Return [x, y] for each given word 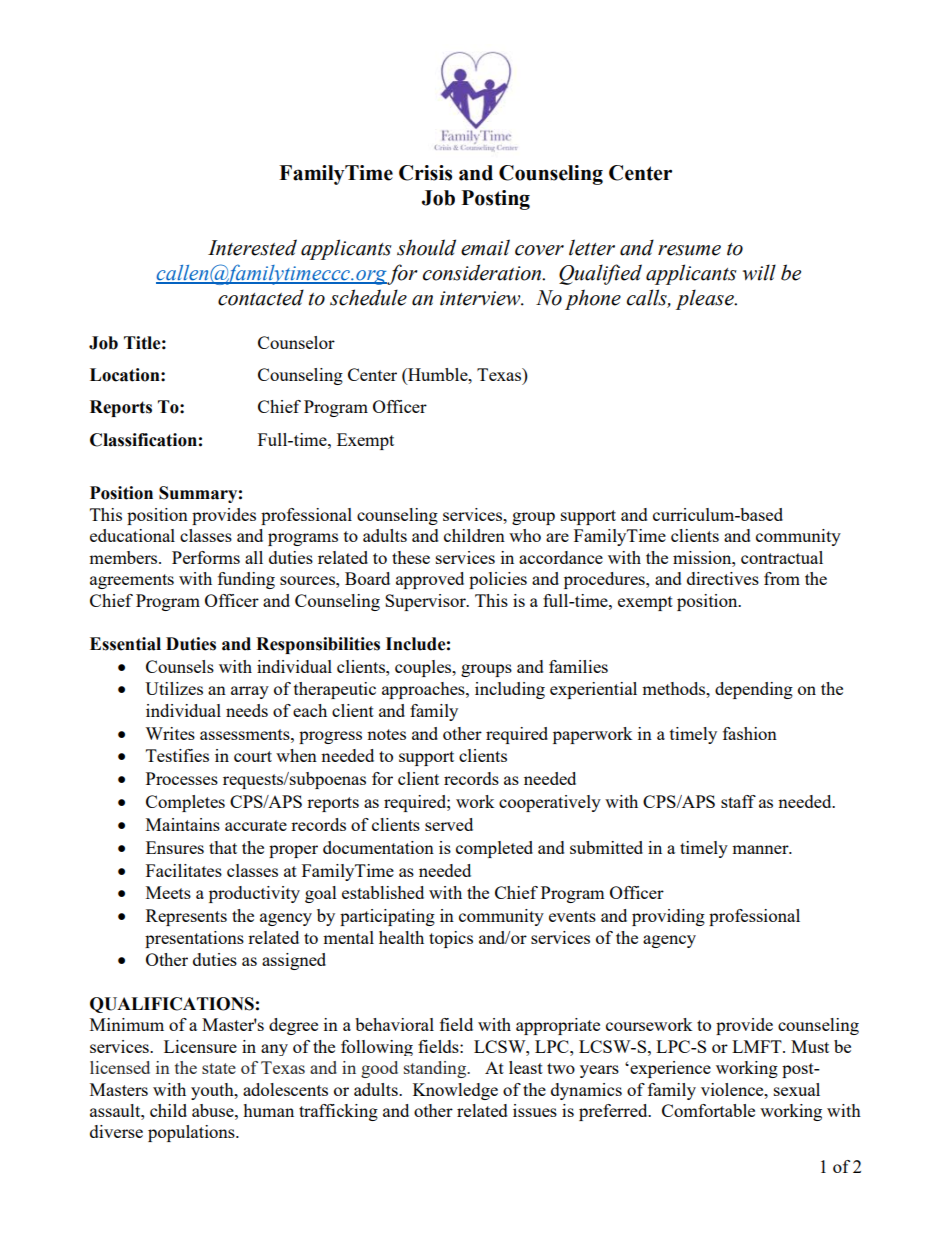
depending [754, 690]
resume [689, 250]
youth [213, 1091]
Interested [252, 247]
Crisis [425, 173]
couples [424, 668]
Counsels [180, 666]
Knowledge [455, 1091]
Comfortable [708, 1110]
